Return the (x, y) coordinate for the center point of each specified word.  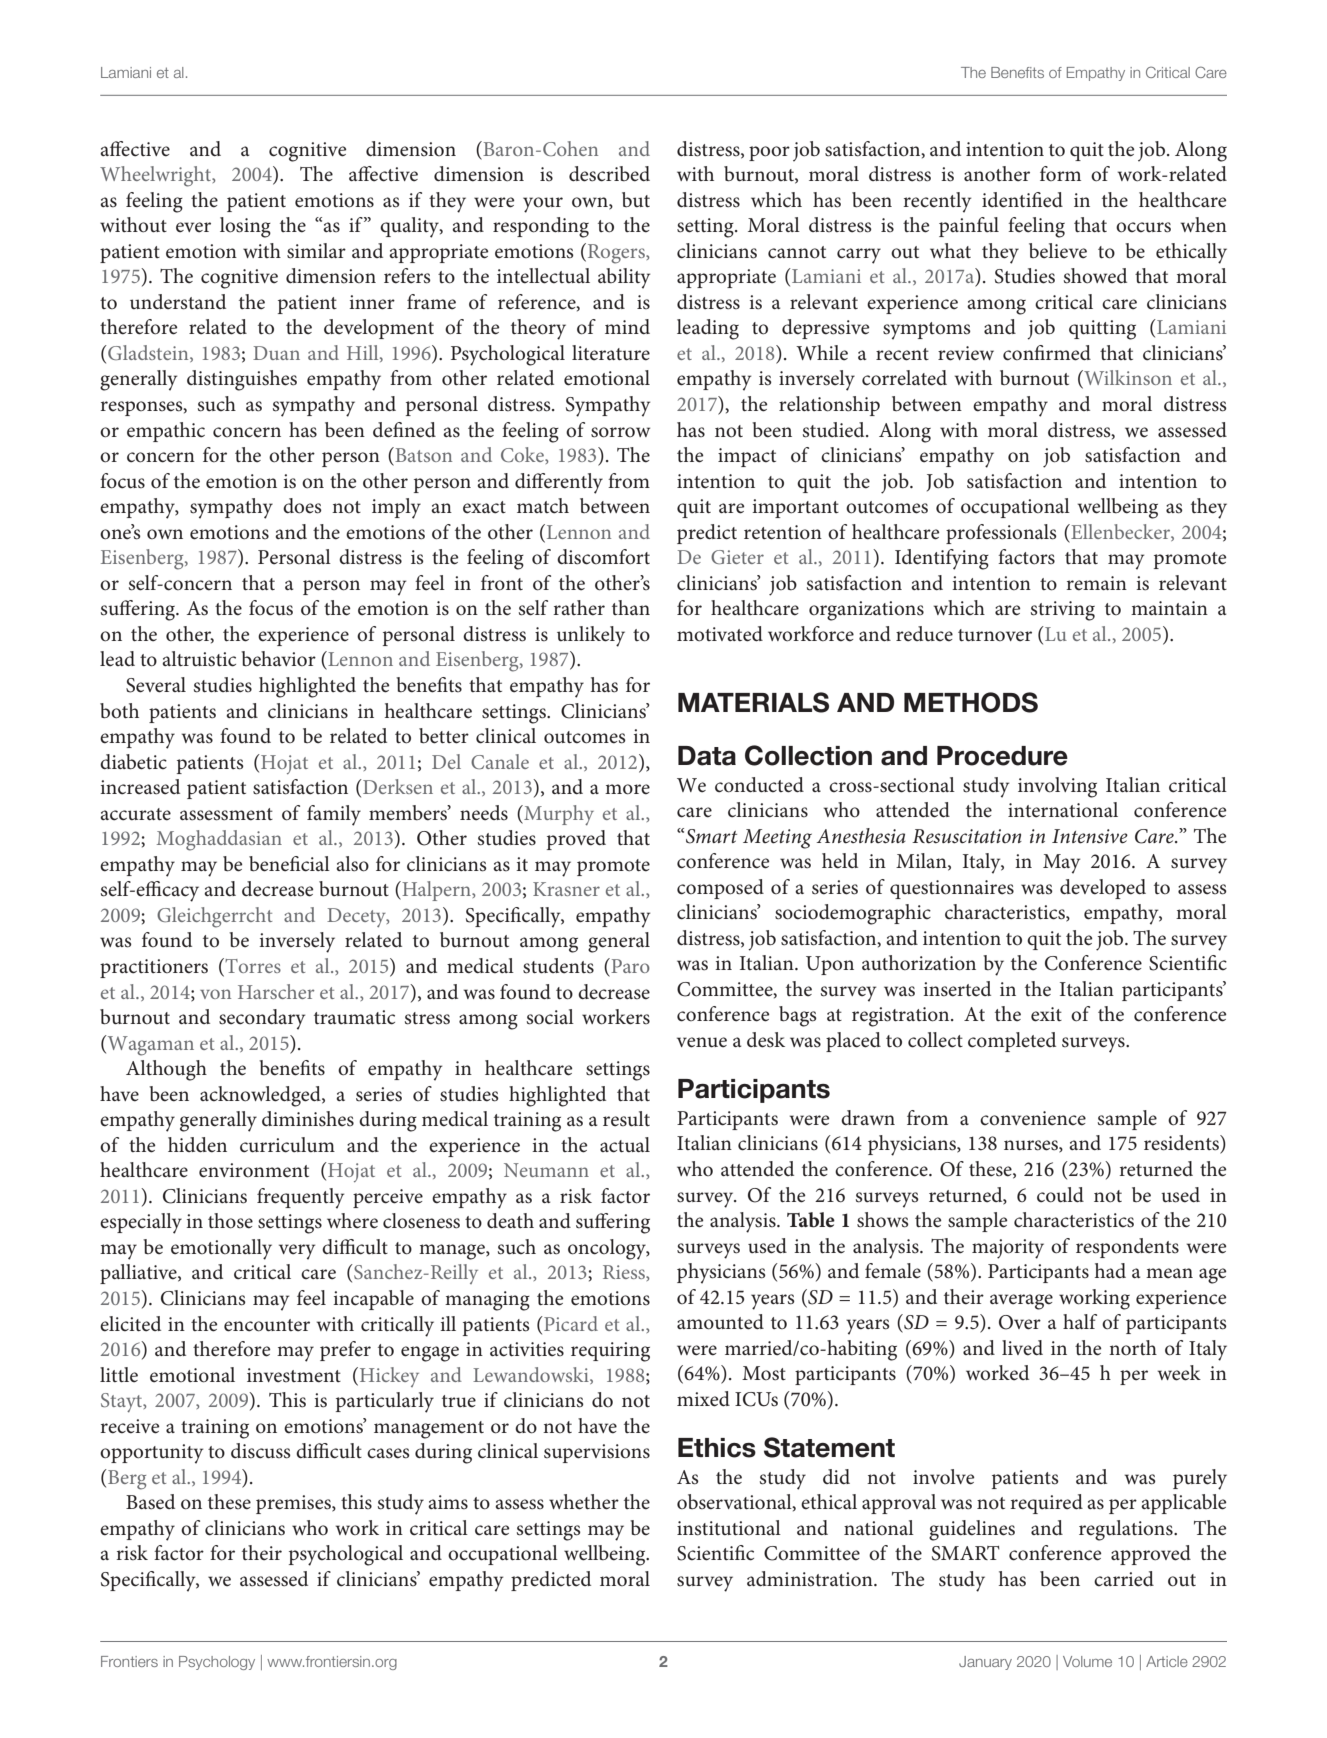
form (1060, 173)
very (297, 1252)
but (636, 199)
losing (245, 227)
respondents (1127, 1248)
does (302, 506)
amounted (720, 1322)
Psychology (217, 1663)
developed (1103, 889)
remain (1096, 583)
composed (720, 889)
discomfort (603, 557)
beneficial (289, 864)
